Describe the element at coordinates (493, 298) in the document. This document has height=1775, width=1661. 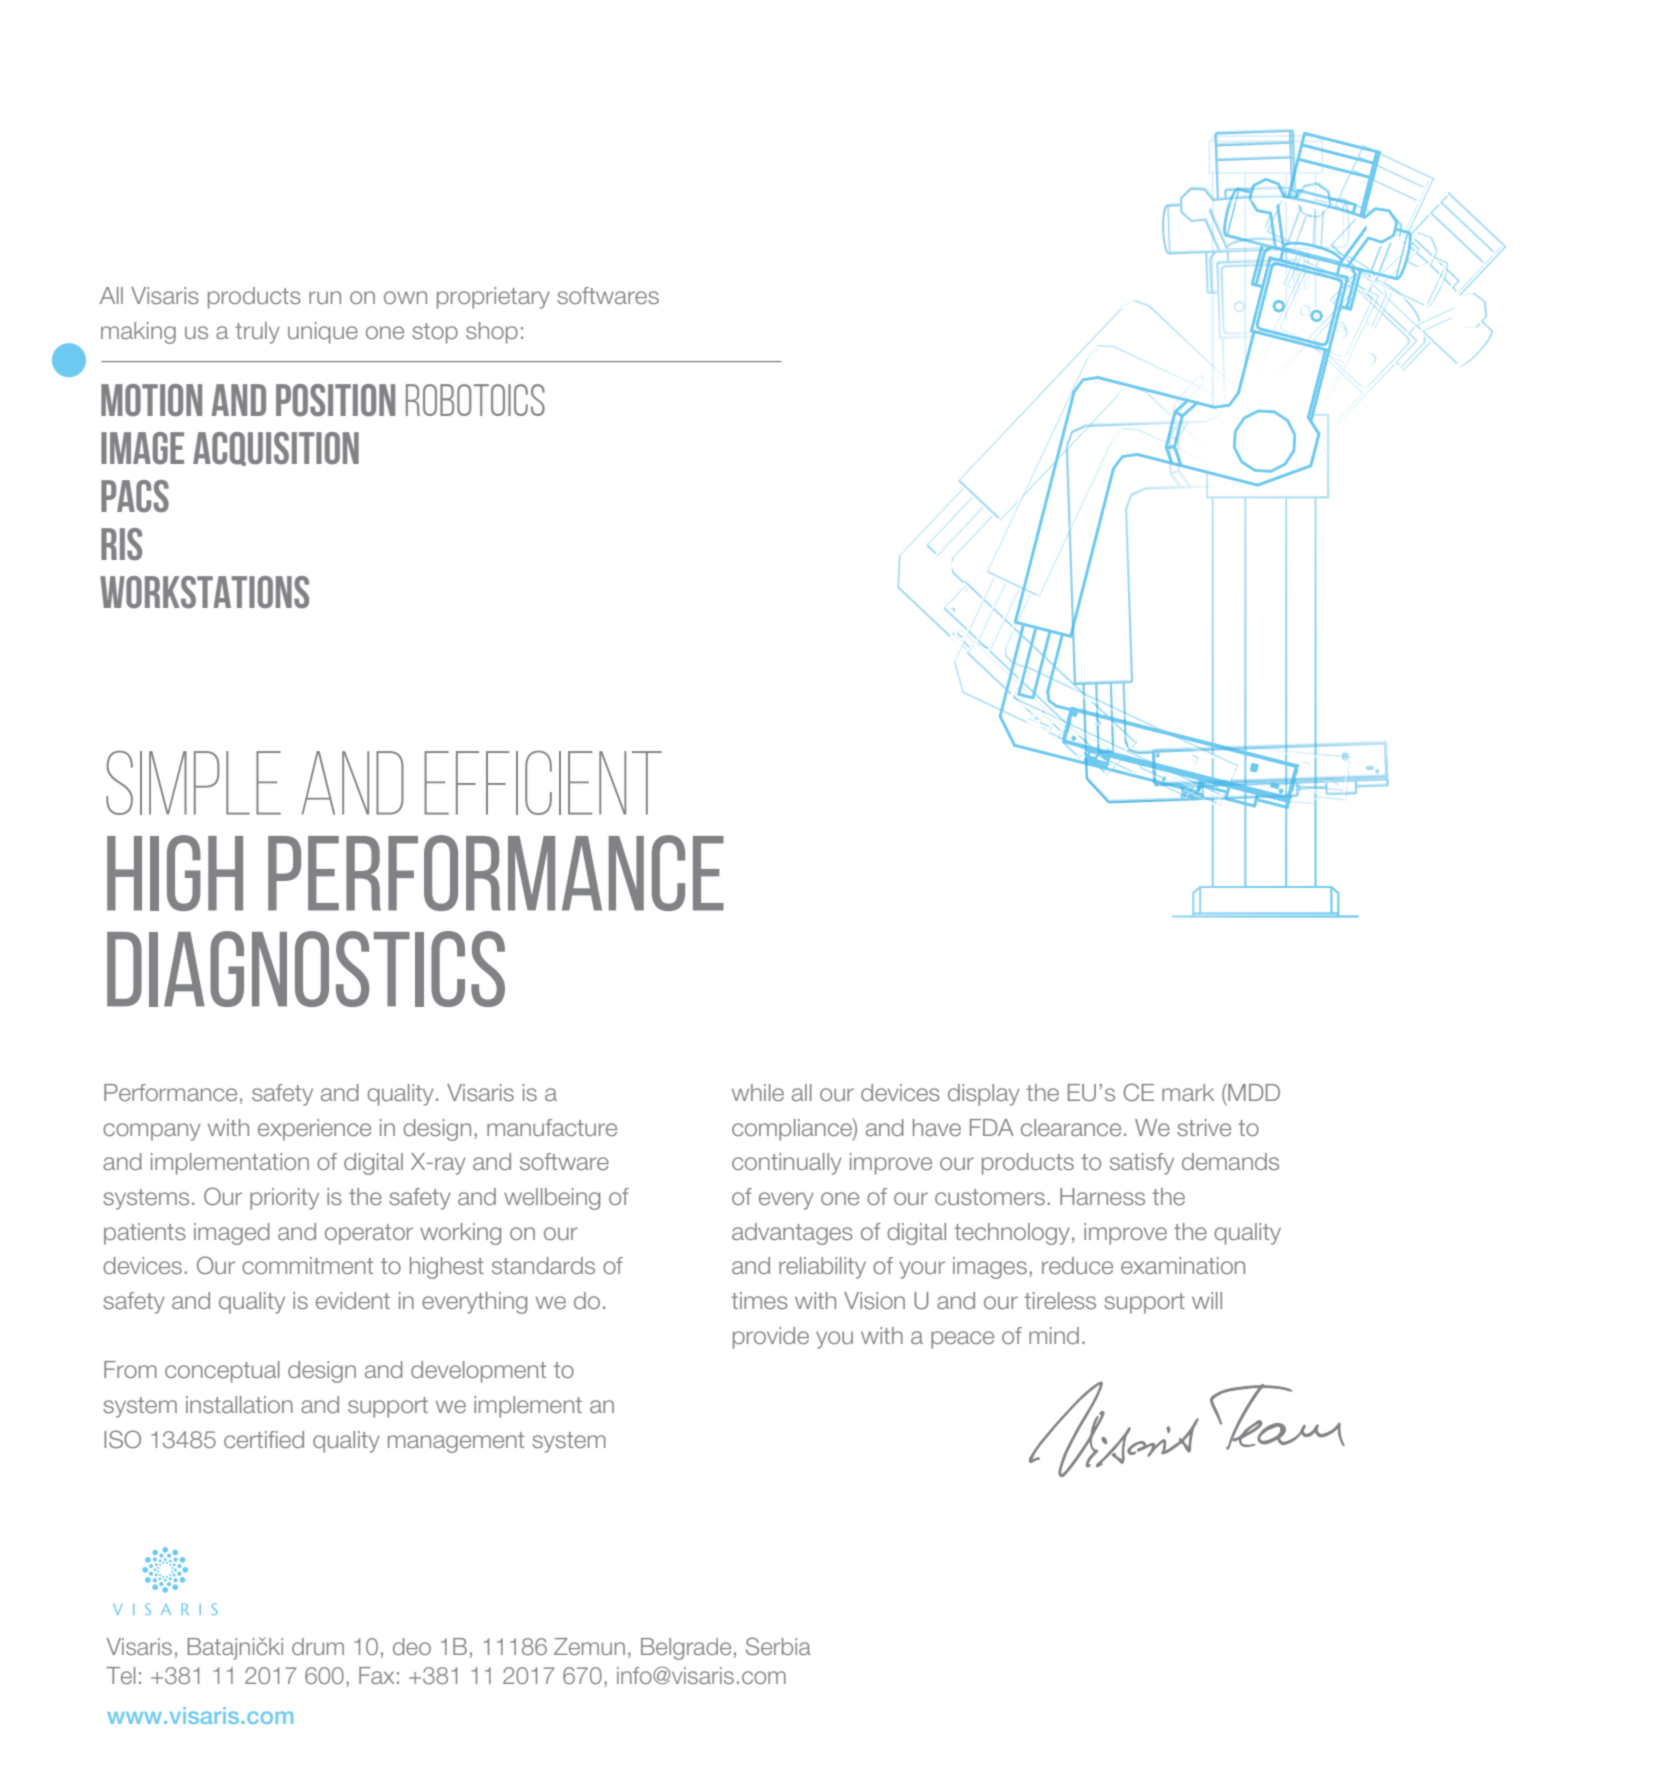
I see `proprietary` at that location.
